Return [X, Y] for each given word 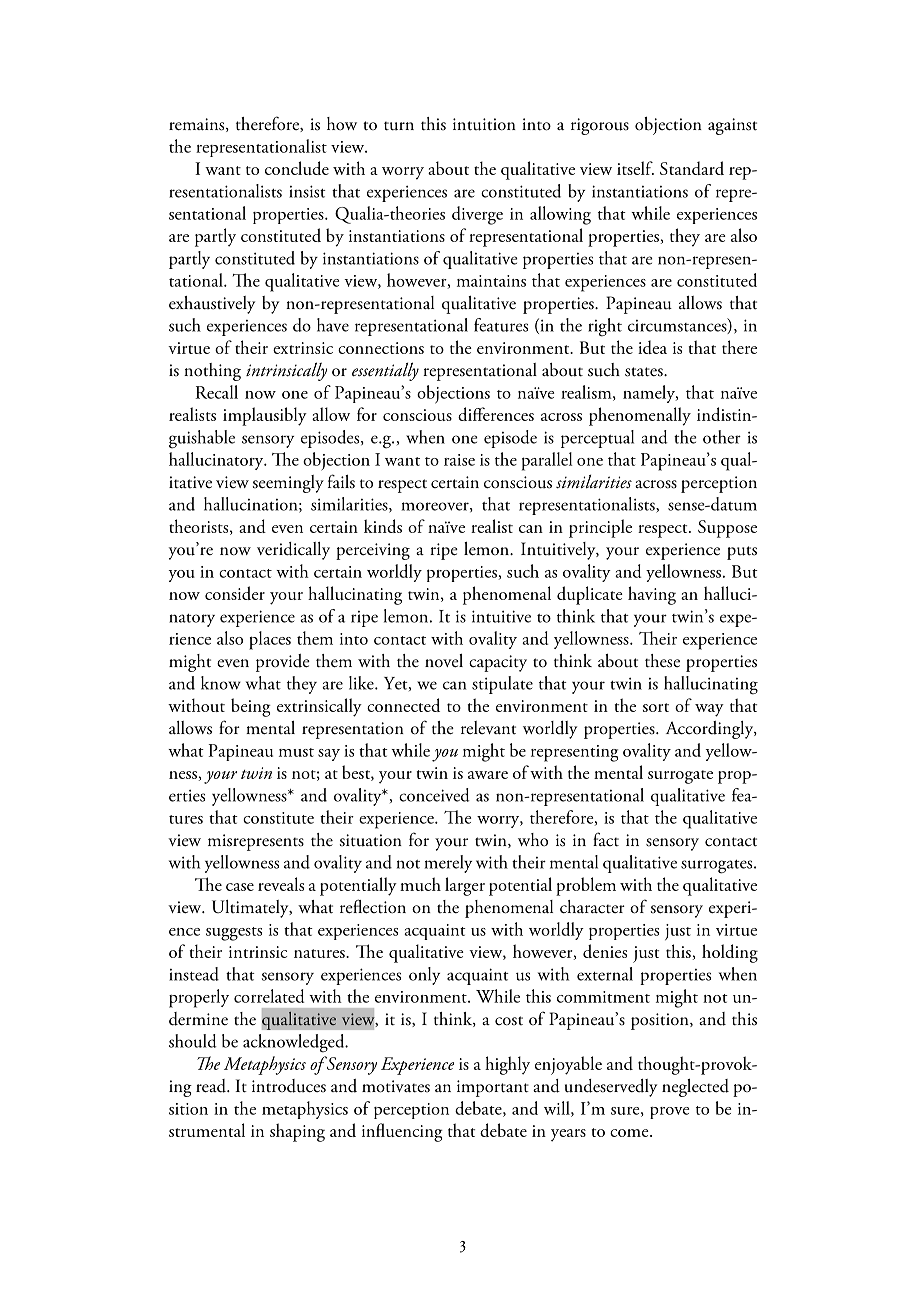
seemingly [288, 484]
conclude [297, 168]
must [296, 752]
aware [488, 775]
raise [459, 460]
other [722, 437]
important [493, 1088]
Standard [692, 168]
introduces [289, 1086]
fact [606, 839]
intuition [484, 124]
